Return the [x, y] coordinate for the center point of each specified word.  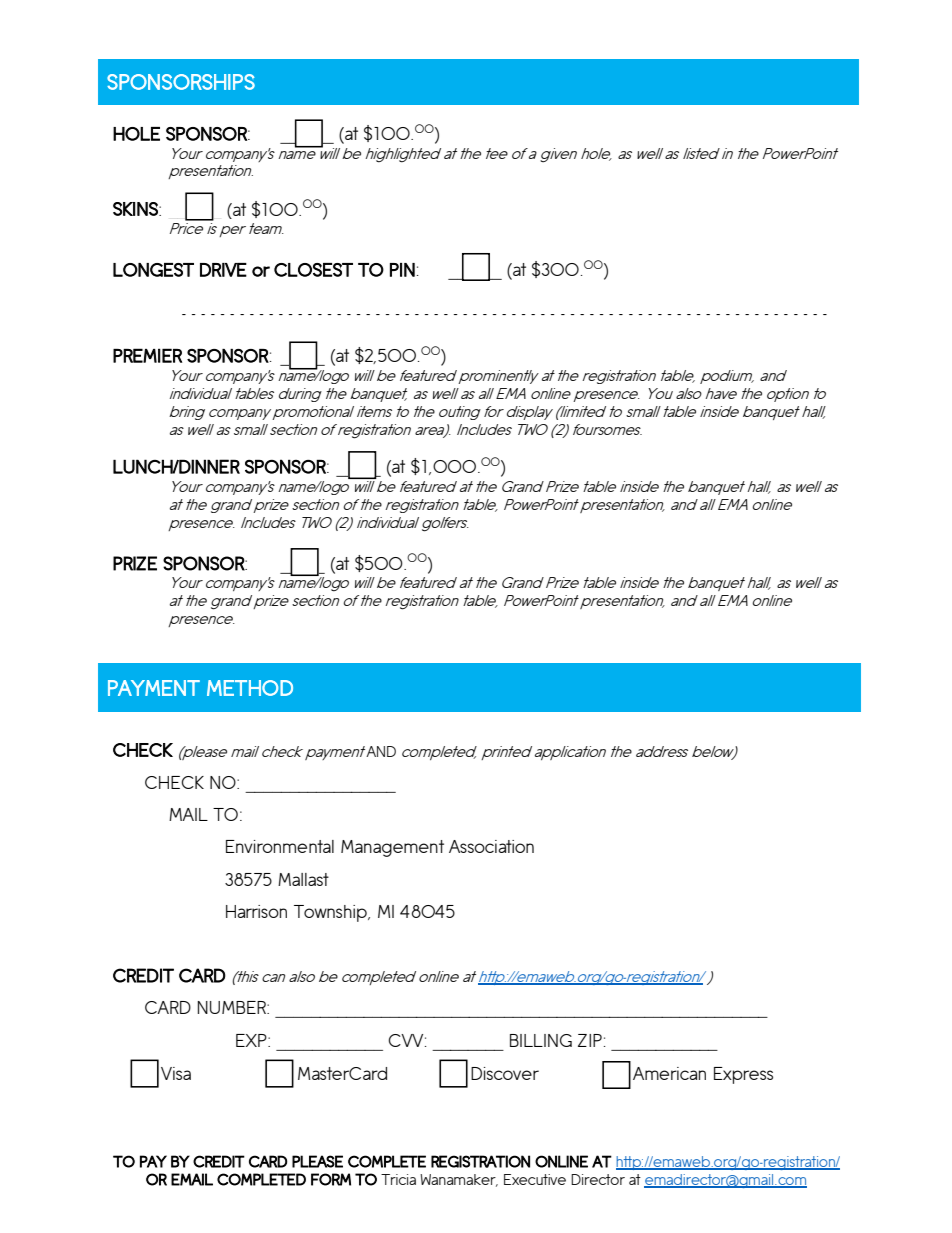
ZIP [590, 1040]
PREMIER [147, 355]
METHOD [250, 688]
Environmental [280, 846]
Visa [176, 1073]
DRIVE [223, 270]
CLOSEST [313, 270]
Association [491, 846]
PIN [402, 270]
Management [392, 848]
